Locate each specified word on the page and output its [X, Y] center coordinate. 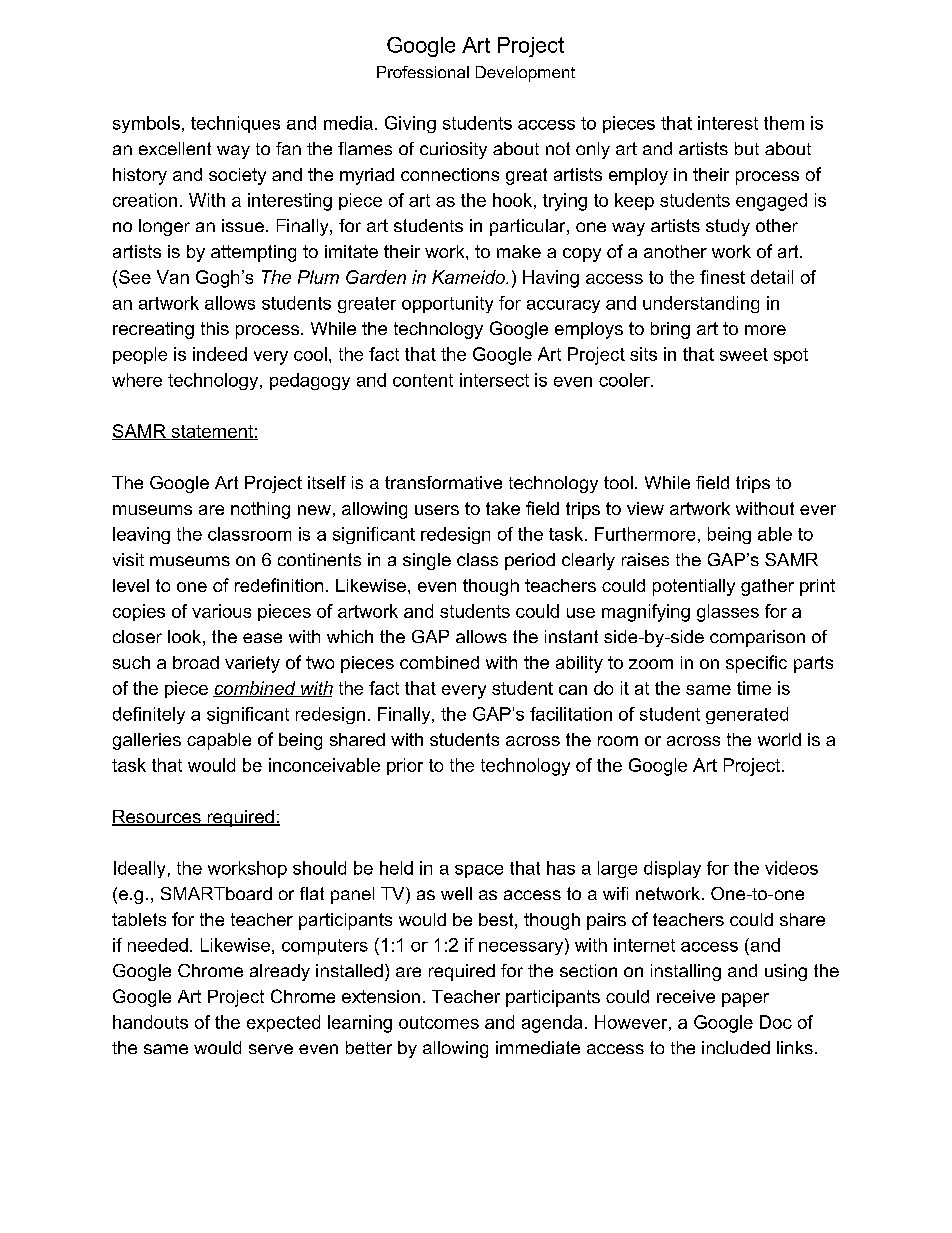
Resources [157, 818]
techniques [235, 124]
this [215, 328]
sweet [744, 354]
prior [405, 766]
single [427, 561]
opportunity [447, 304]
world [779, 739]
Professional [423, 72]
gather [767, 587]
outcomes [439, 1022]
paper [745, 1000]
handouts [150, 1022]
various [221, 611]
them [784, 123]
